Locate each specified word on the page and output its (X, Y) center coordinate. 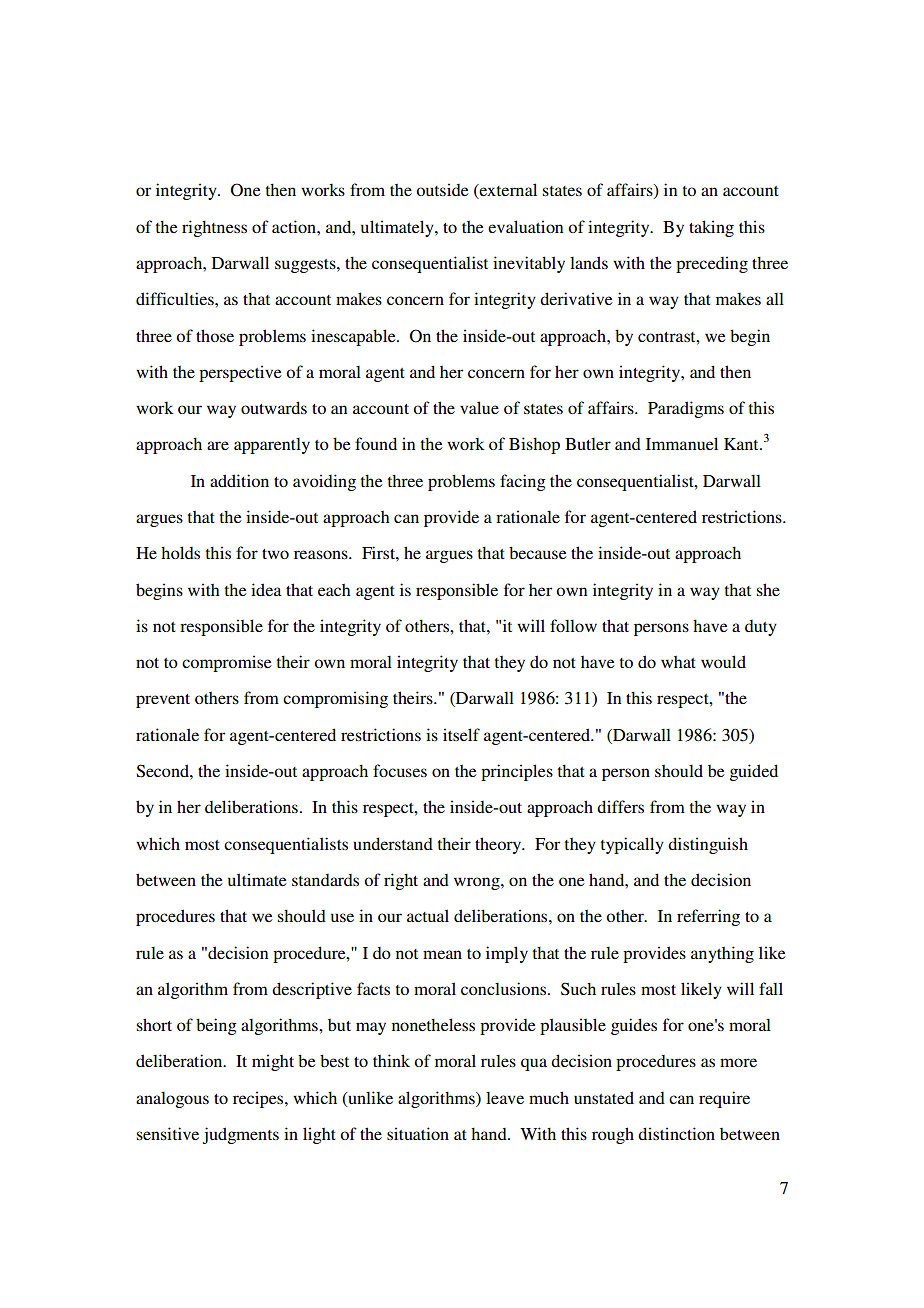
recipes (259, 1099)
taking (711, 228)
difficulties (176, 298)
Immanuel (682, 443)
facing (523, 482)
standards (325, 880)
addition (239, 480)
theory (499, 845)
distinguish (708, 845)
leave (505, 1098)
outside (442, 189)
